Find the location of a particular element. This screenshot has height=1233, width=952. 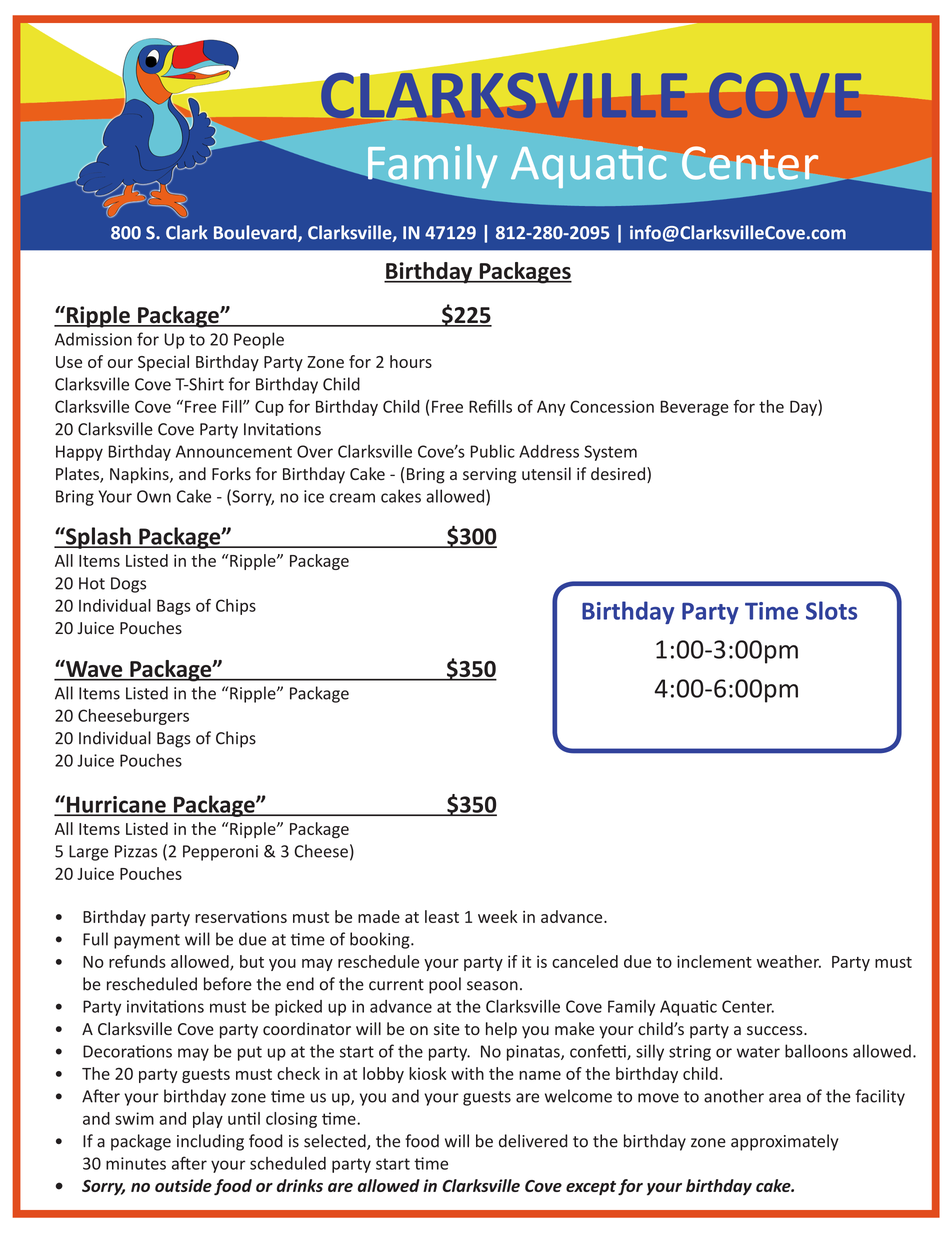

approximately is located at coordinates (784, 1142).
